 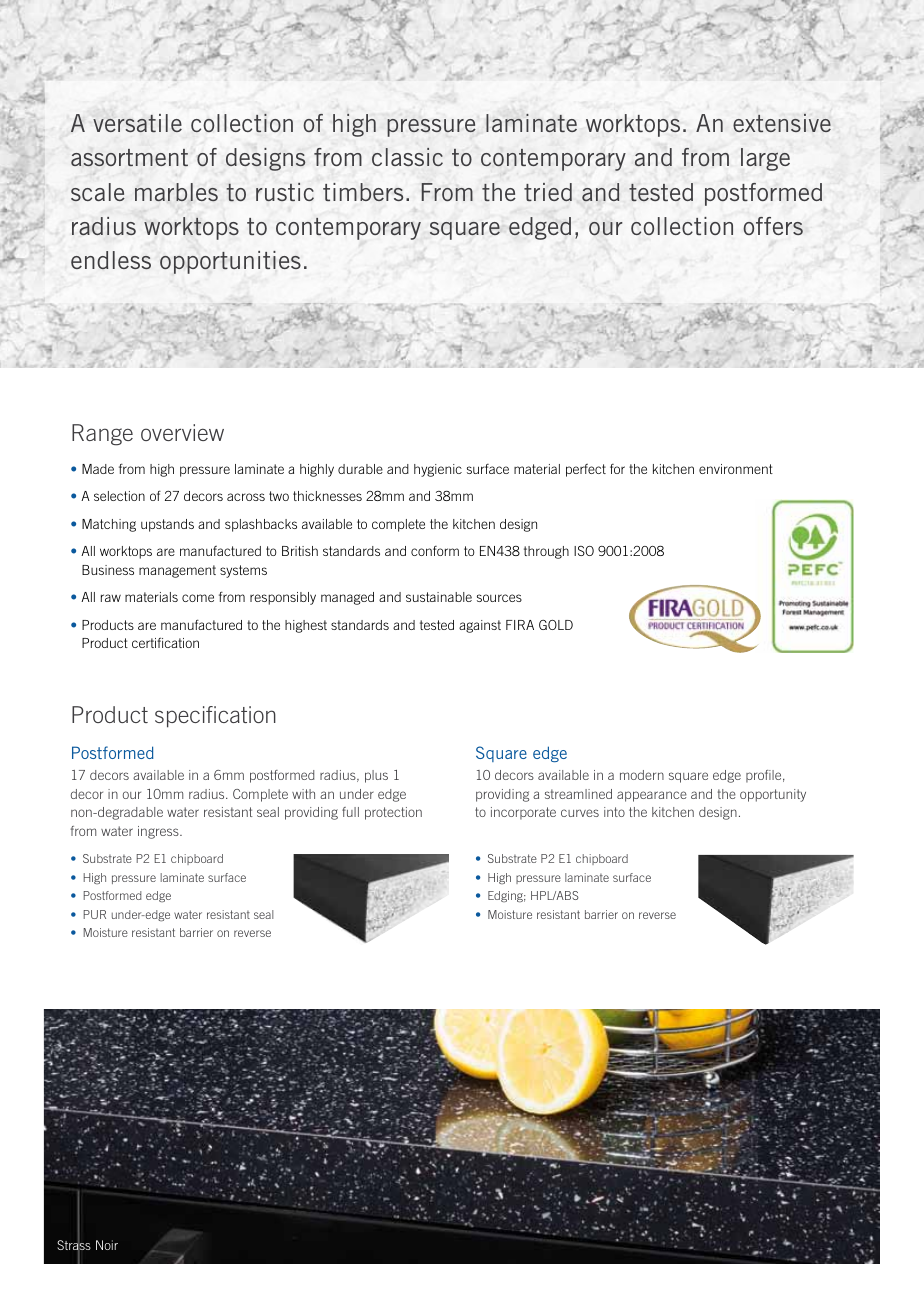 I want to click on large, so click(x=765, y=159).
